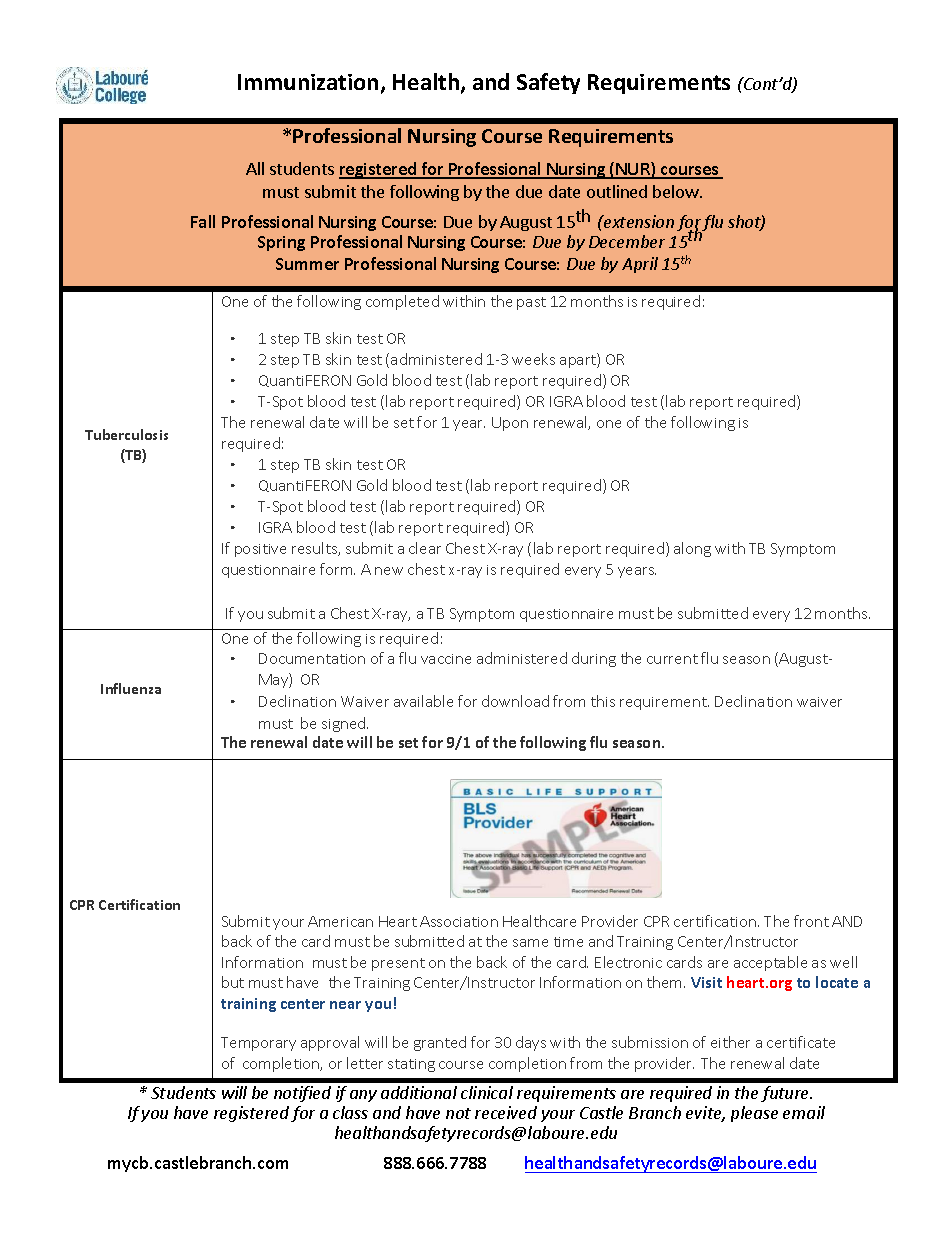 The width and height of the document is (952, 1233). I want to click on along, so click(692, 549).
